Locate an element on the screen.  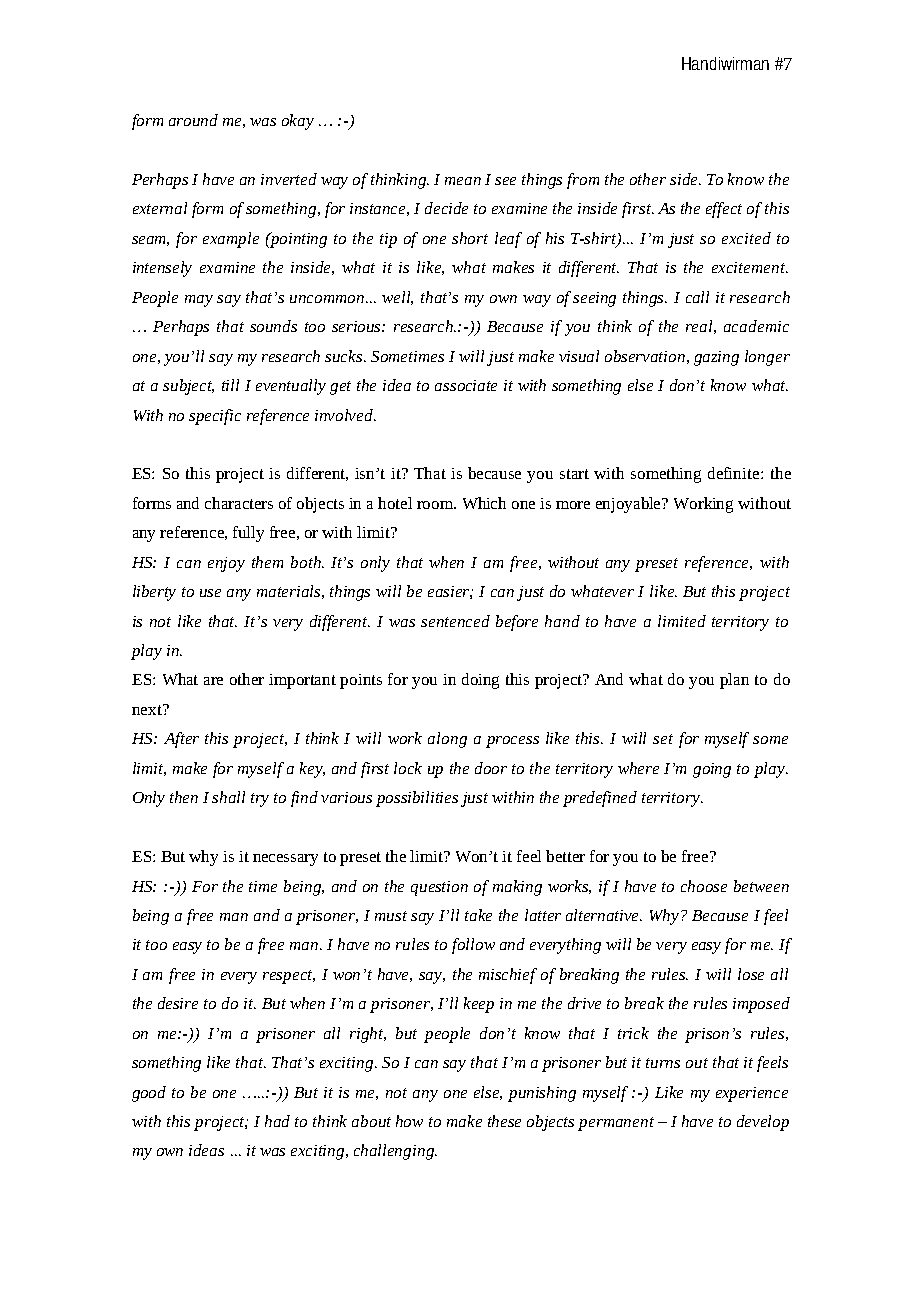
these is located at coordinates (504, 1121).
